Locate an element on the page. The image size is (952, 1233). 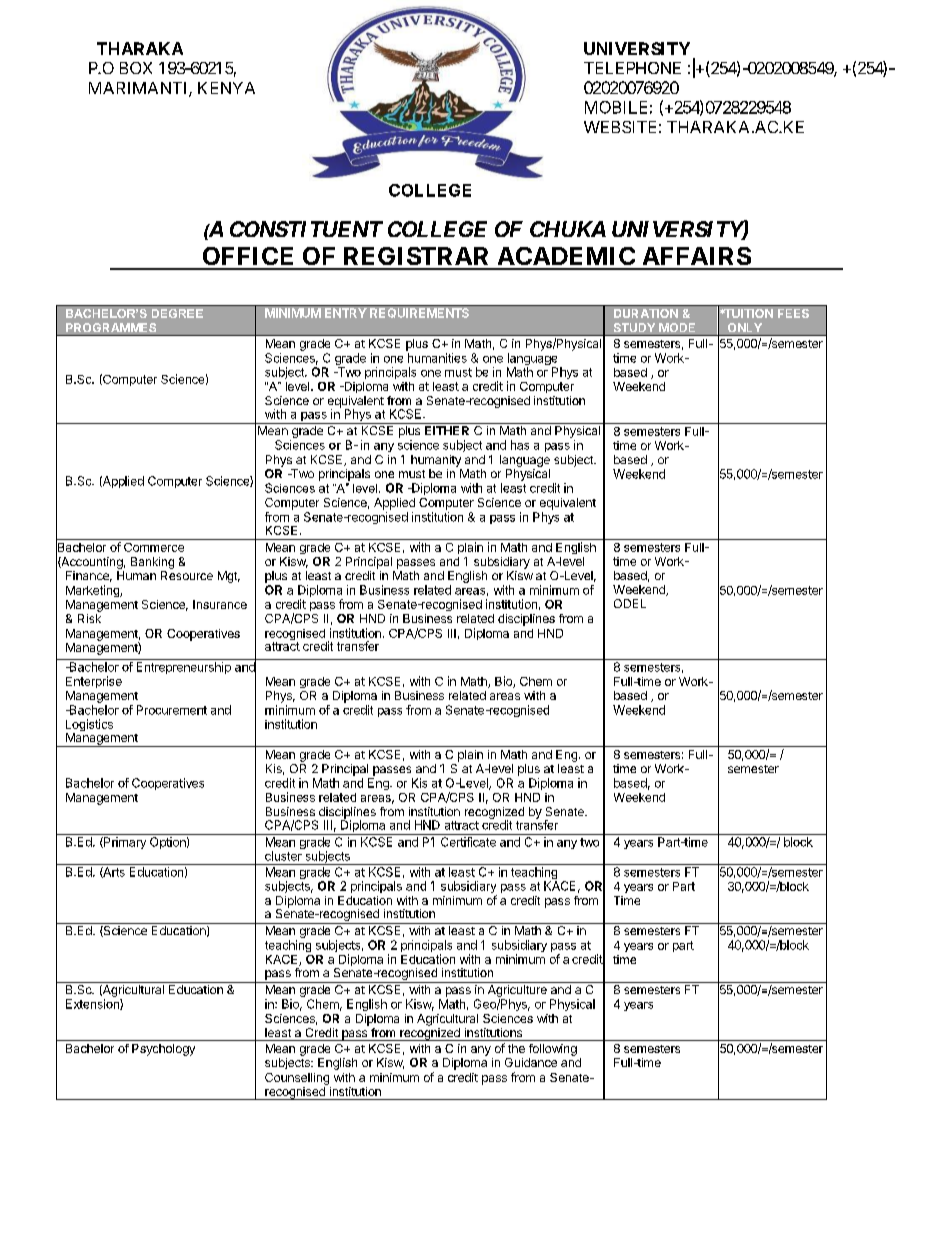
Insurance is located at coordinates (220, 604).
